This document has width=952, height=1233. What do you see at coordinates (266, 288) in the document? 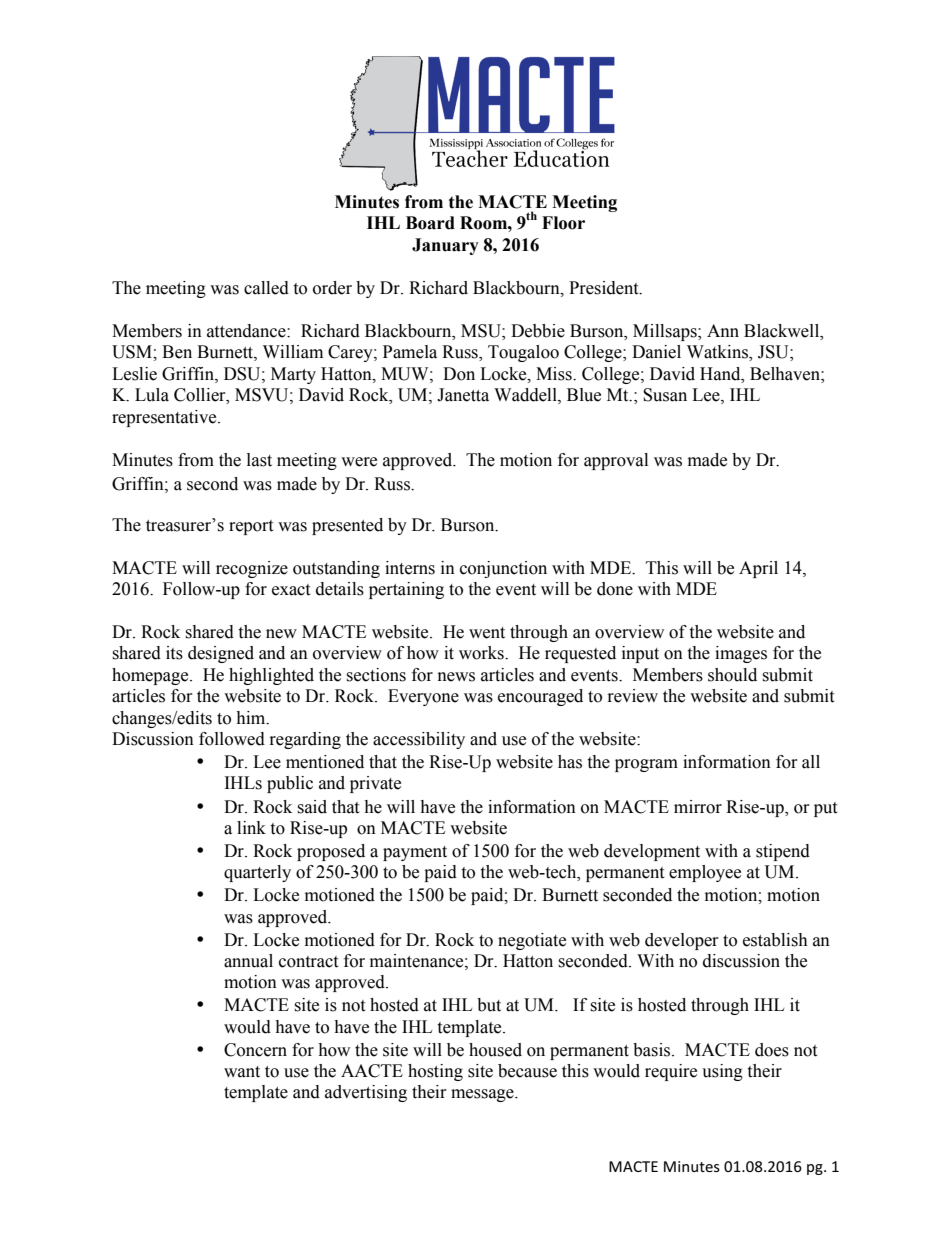
I see `called` at bounding box center [266, 288].
